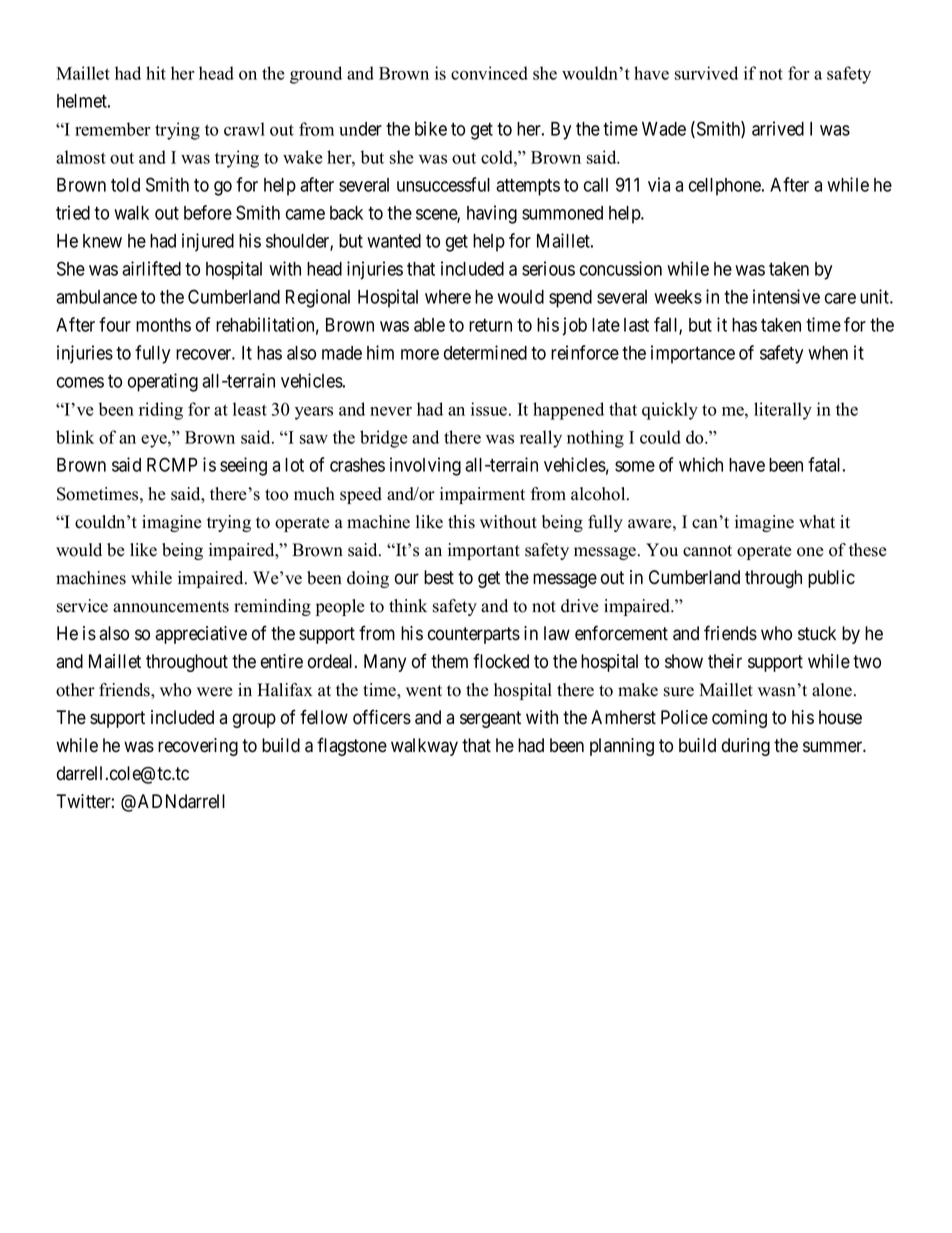 This image has width=952, height=1233. Describe the element at coordinates (156, 73) in the image. I see `hit` at that location.
